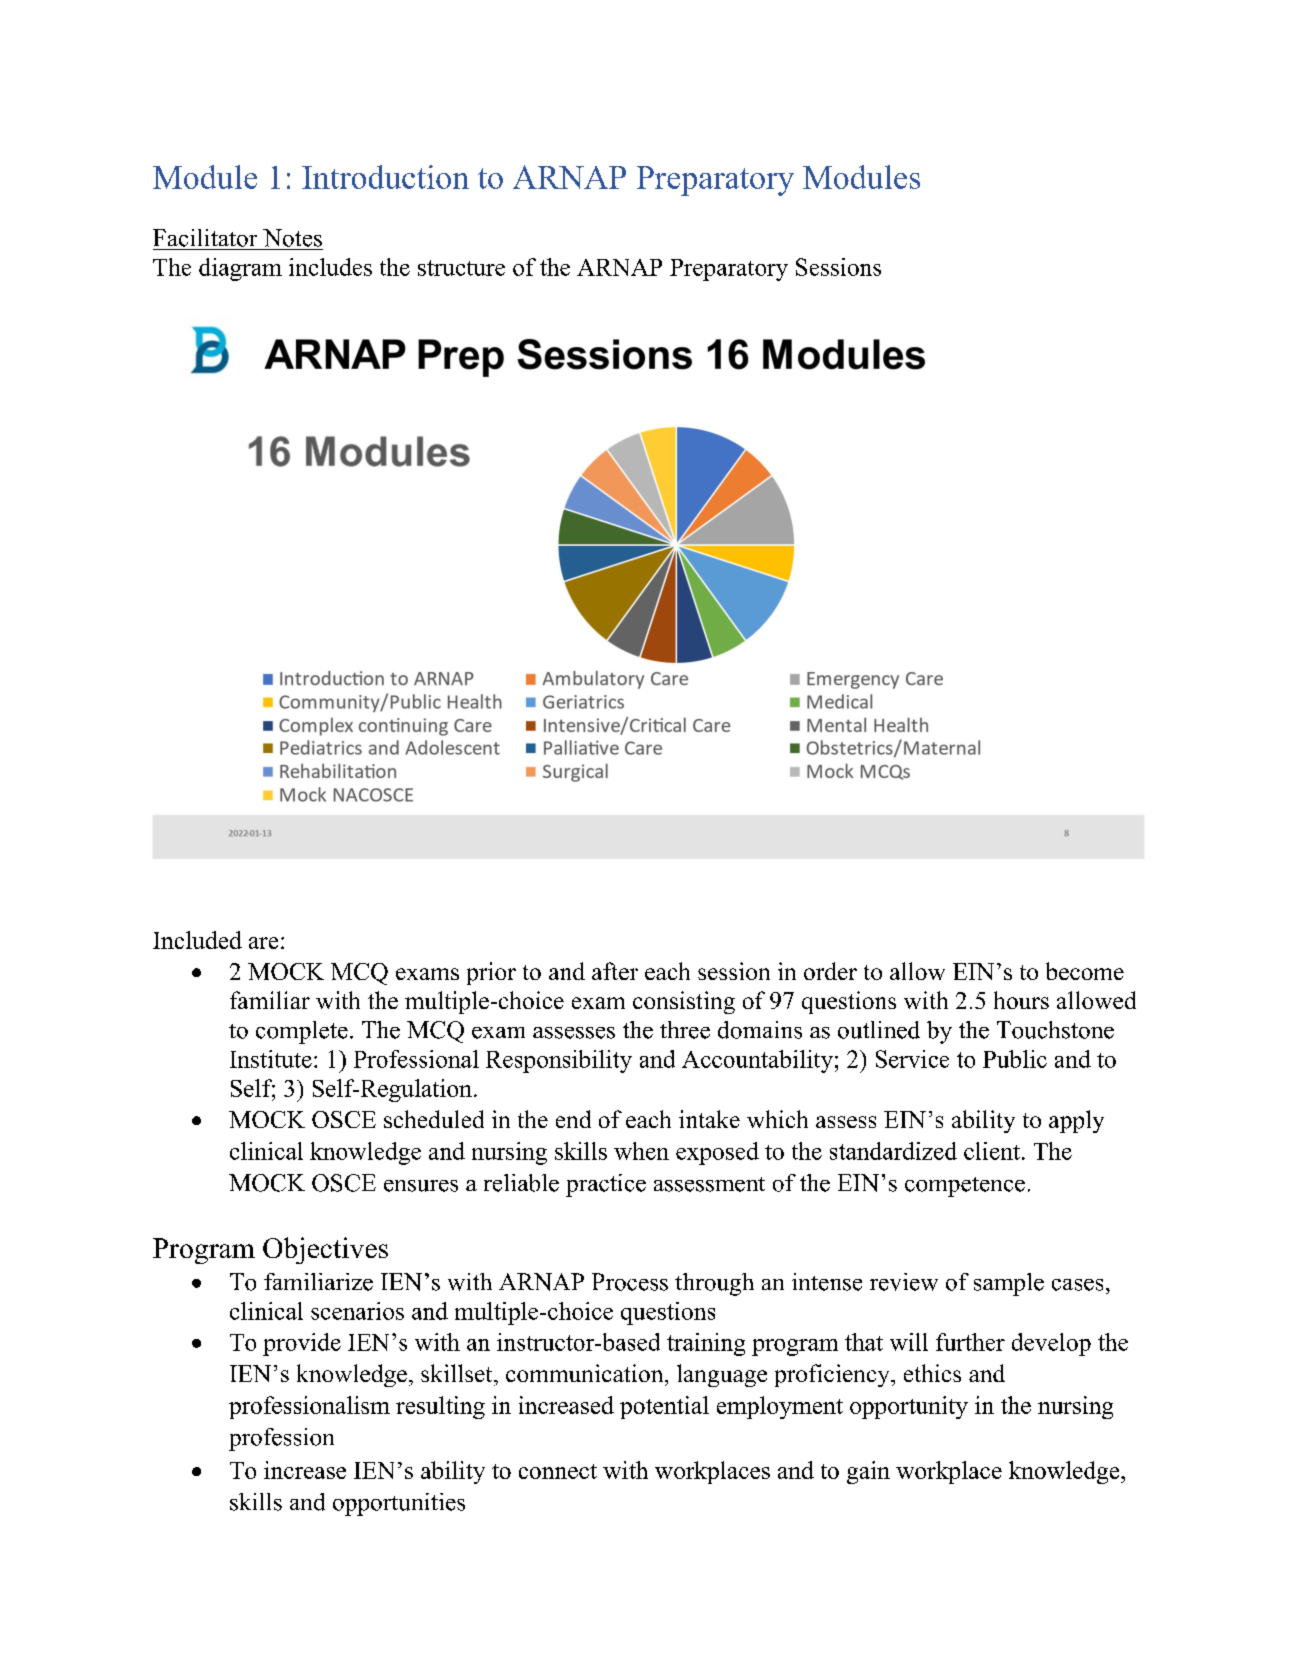 The height and width of the screenshot is (1679, 1297). I want to click on after, so click(615, 971).
